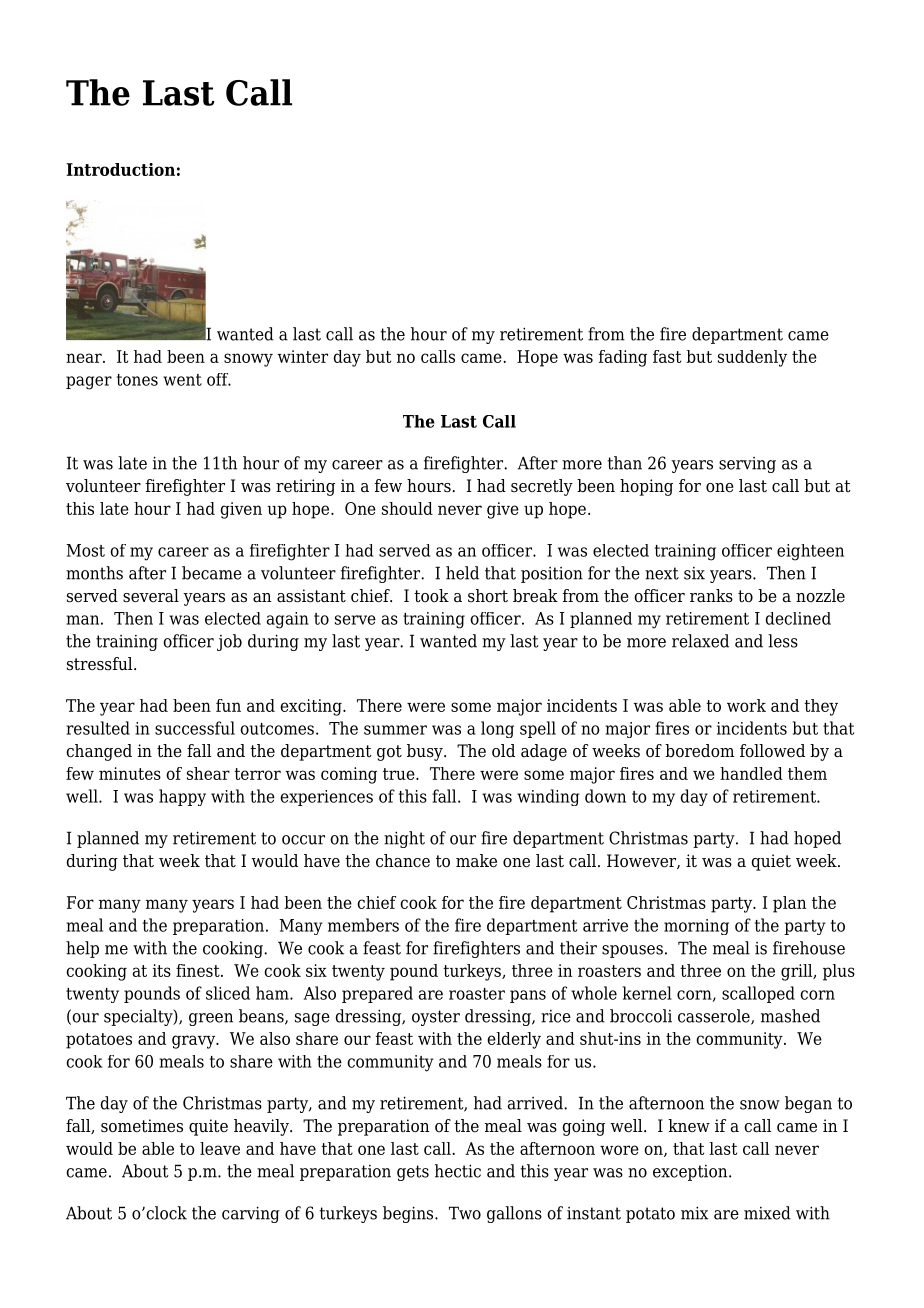 The width and height of the screenshot is (924, 1308). I want to click on its, so click(162, 970).
